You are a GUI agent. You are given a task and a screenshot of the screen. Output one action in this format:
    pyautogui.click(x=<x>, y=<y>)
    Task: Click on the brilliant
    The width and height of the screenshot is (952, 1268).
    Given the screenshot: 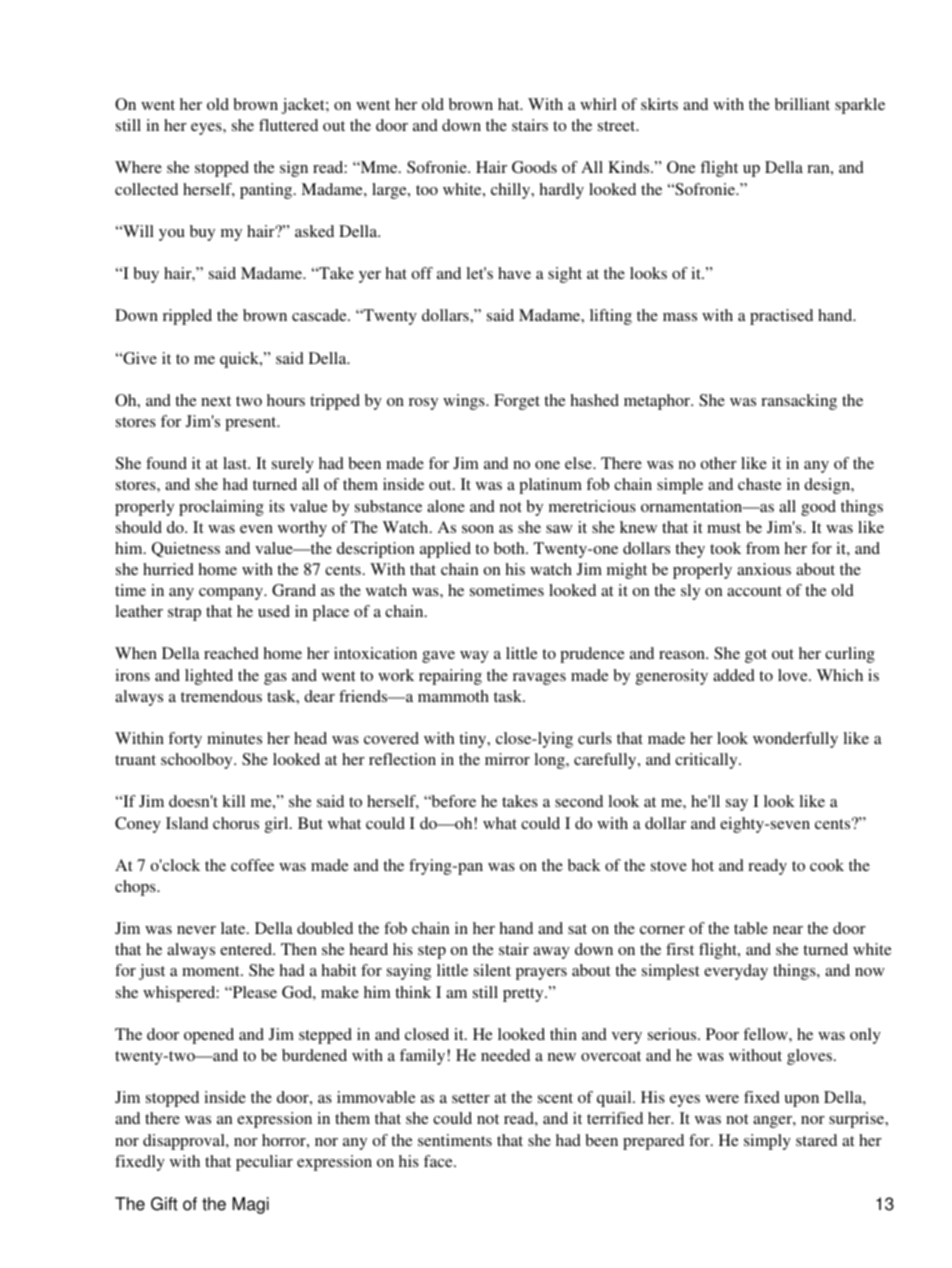 What is the action you would take?
    pyautogui.click(x=802, y=104)
